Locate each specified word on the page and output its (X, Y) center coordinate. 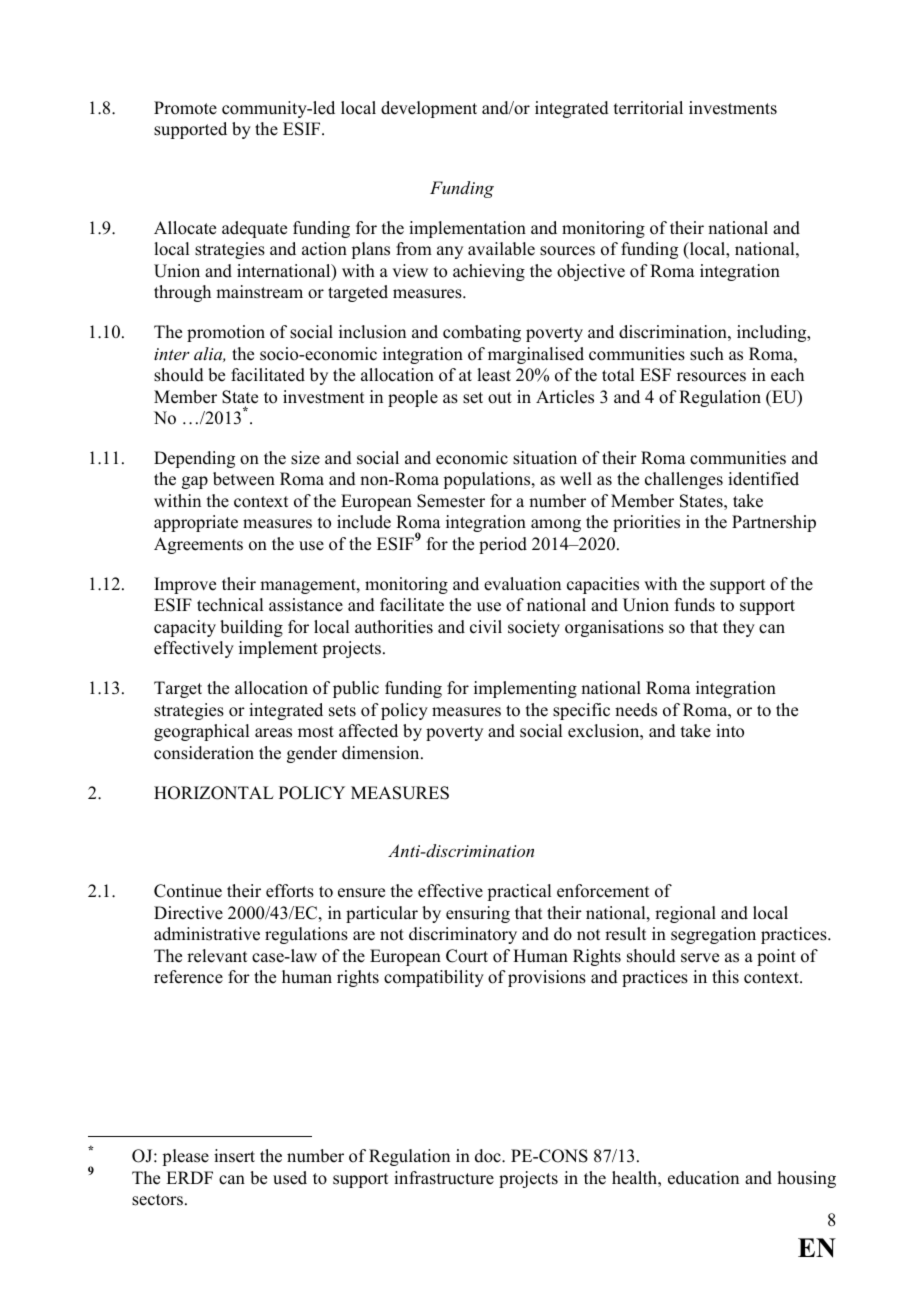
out (500, 398)
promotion (226, 333)
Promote (185, 108)
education (703, 1178)
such (707, 354)
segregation (713, 935)
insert (234, 1156)
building (251, 628)
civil (486, 627)
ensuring (478, 914)
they (739, 628)
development (429, 109)
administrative (207, 934)
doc (489, 1156)
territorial (648, 108)
